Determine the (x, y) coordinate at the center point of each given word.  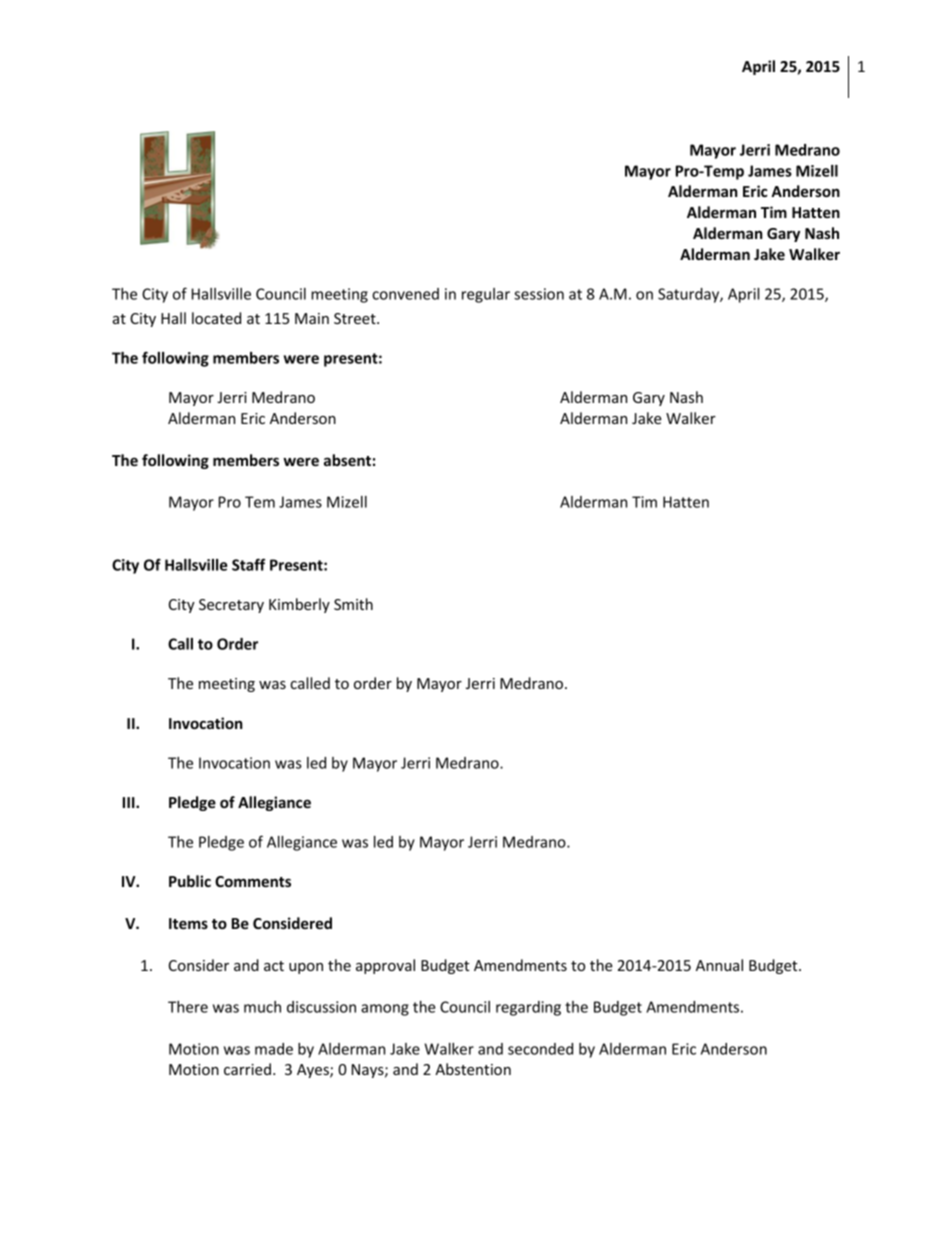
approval (385, 966)
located (216, 318)
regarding (528, 1008)
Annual (719, 965)
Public (190, 881)
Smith (353, 604)
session (539, 294)
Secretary (231, 606)
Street (356, 318)
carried (247, 1069)
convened (405, 294)
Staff (248, 564)
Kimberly (299, 605)
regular (486, 295)
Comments (253, 881)
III (130, 802)
